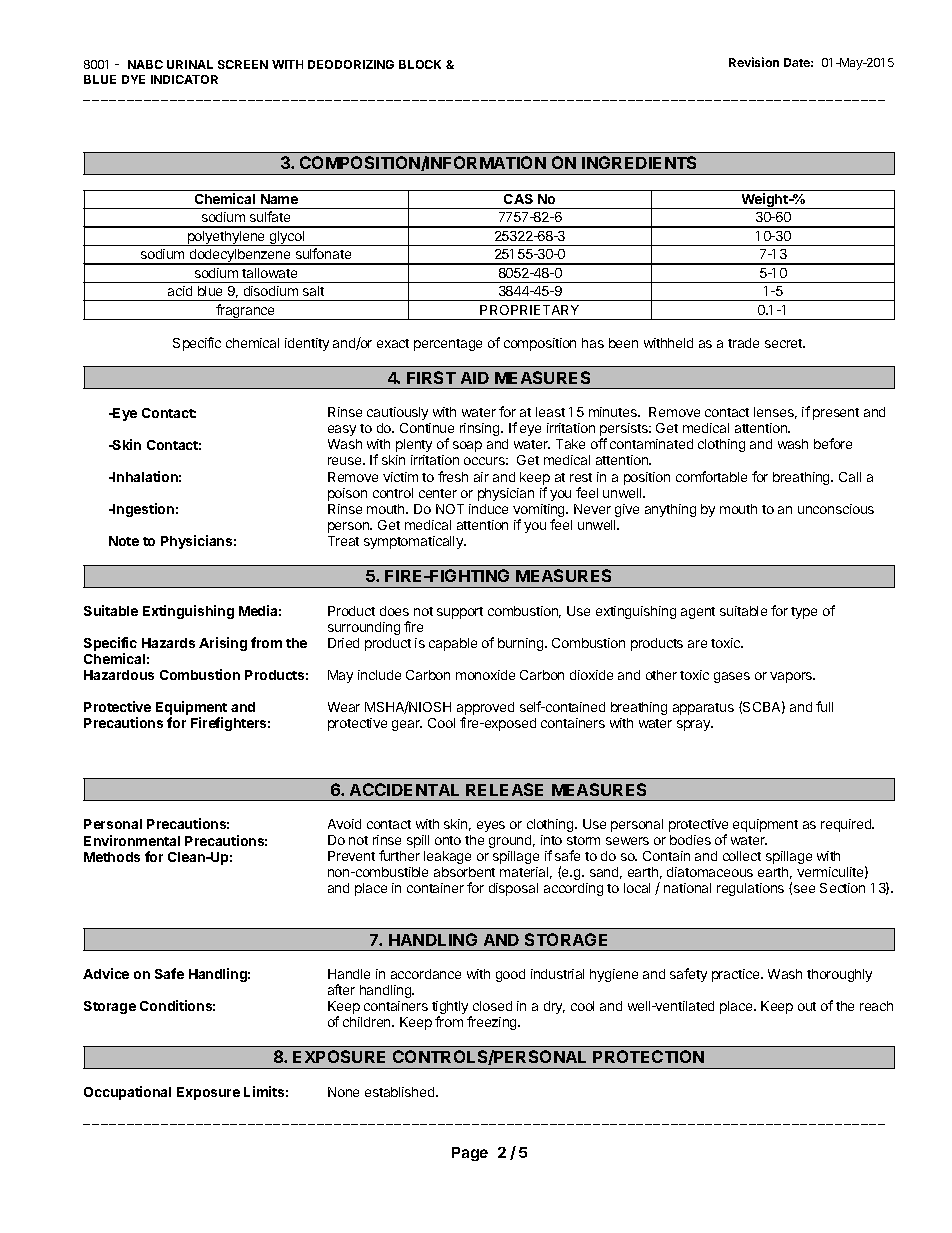 This image has height=1233, width=952. What do you see at coordinates (754, 62) in the image?
I see `Revision` at bounding box center [754, 62].
